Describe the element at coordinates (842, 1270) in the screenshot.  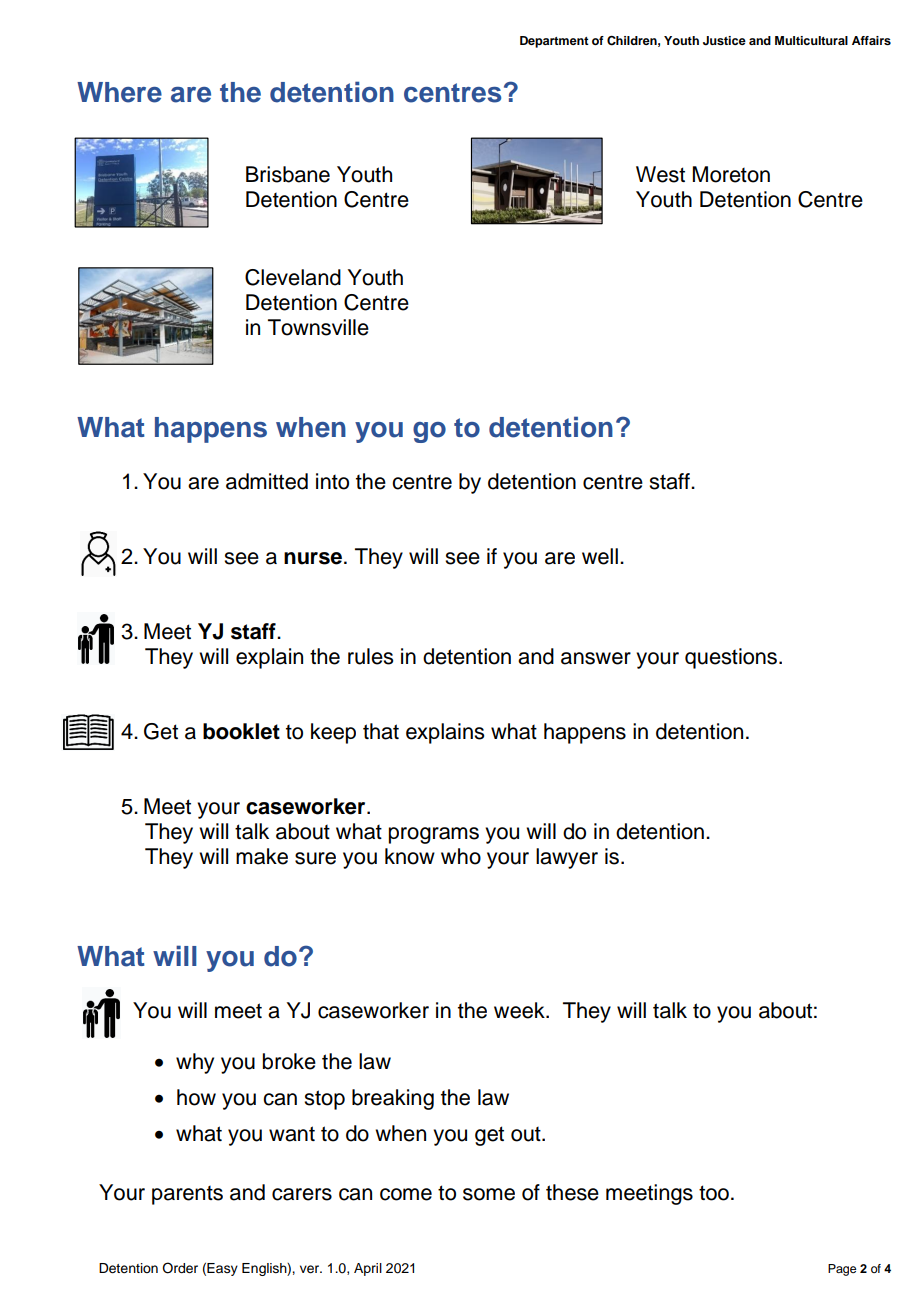
I see `Page` at that location.
